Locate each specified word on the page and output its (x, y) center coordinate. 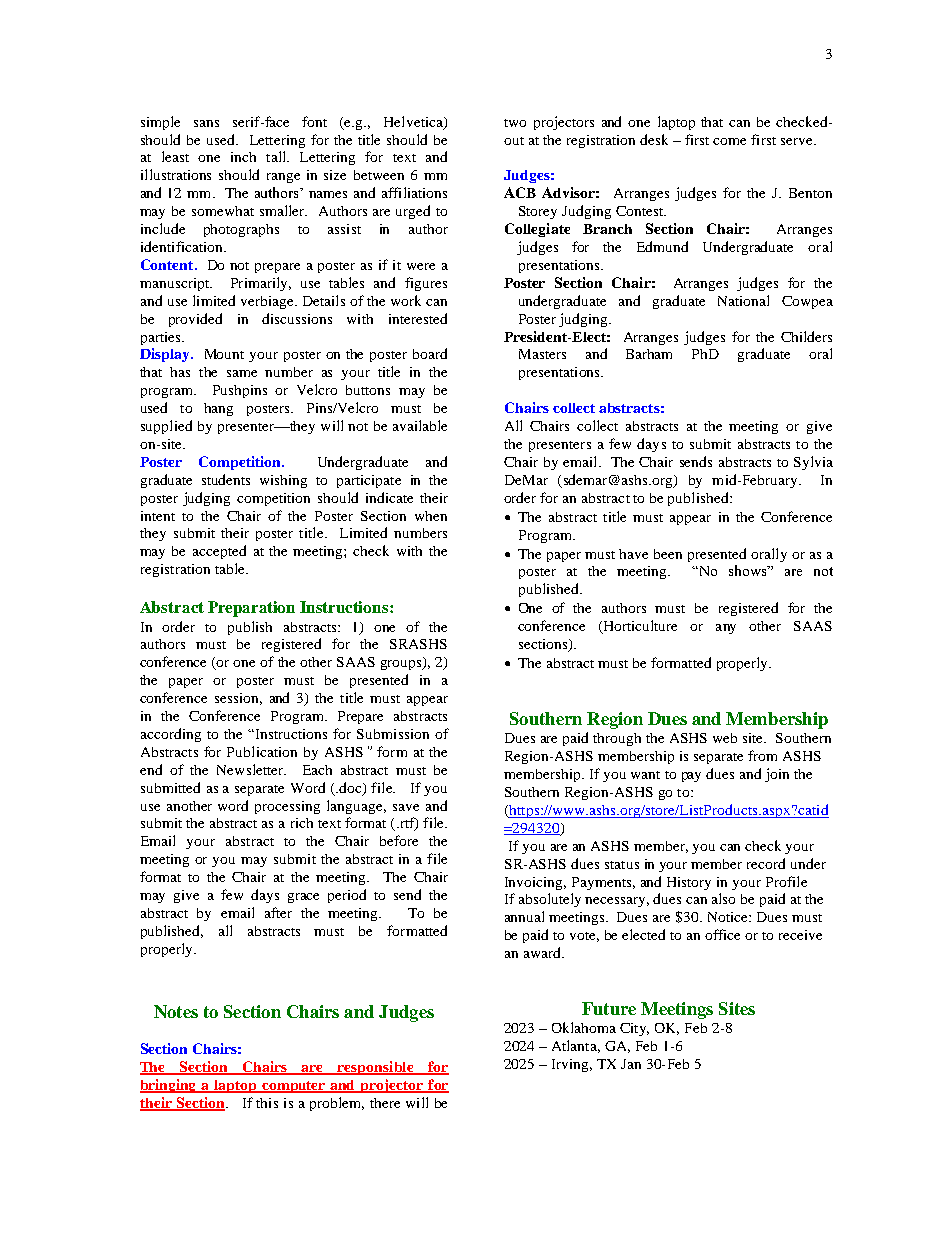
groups (402, 665)
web (725, 738)
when (431, 516)
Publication (262, 751)
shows (749, 570)
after (278, 912)
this (267, 1103)
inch (243, 157)
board (430, 353)
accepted (219, 552)
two (515, 123)
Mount (224, 354)
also (723, 898)
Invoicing (535, 883)
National (743, 300)
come (729, 141)
